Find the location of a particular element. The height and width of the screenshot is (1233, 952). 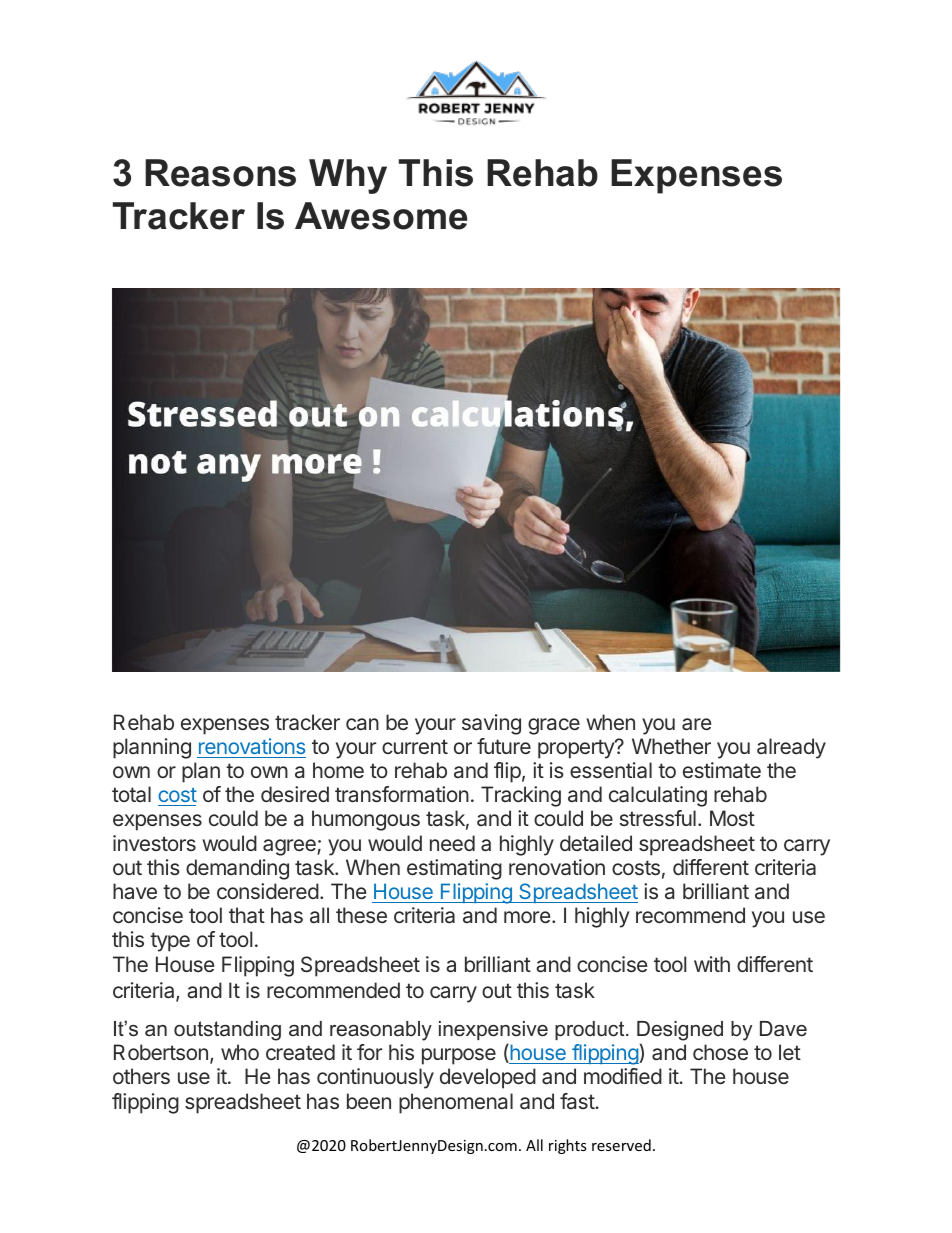

Reasons is located at coordinates (220, 173).
